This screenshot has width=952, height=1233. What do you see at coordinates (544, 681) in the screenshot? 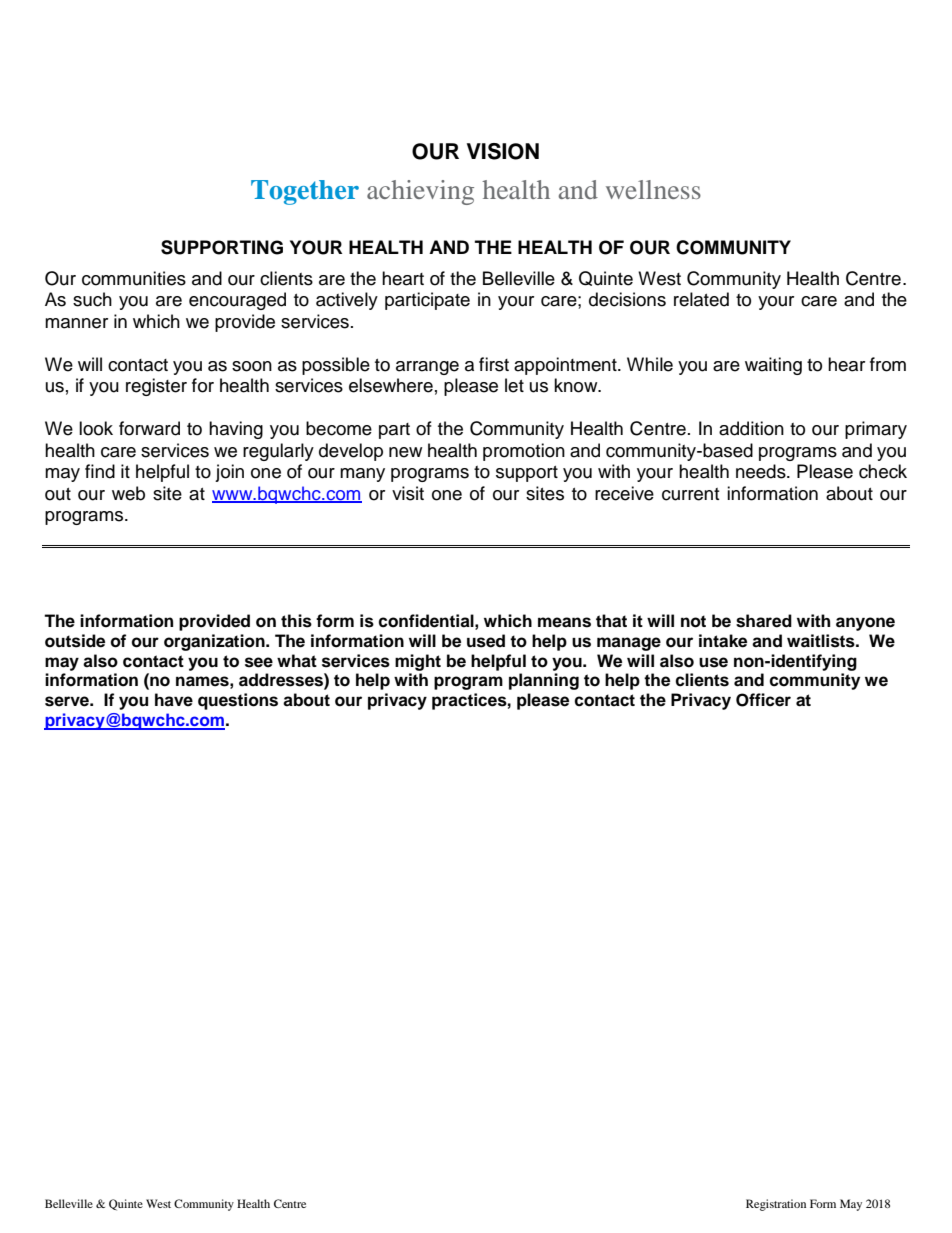
I see `planning` at bounding box center [544, 681].
